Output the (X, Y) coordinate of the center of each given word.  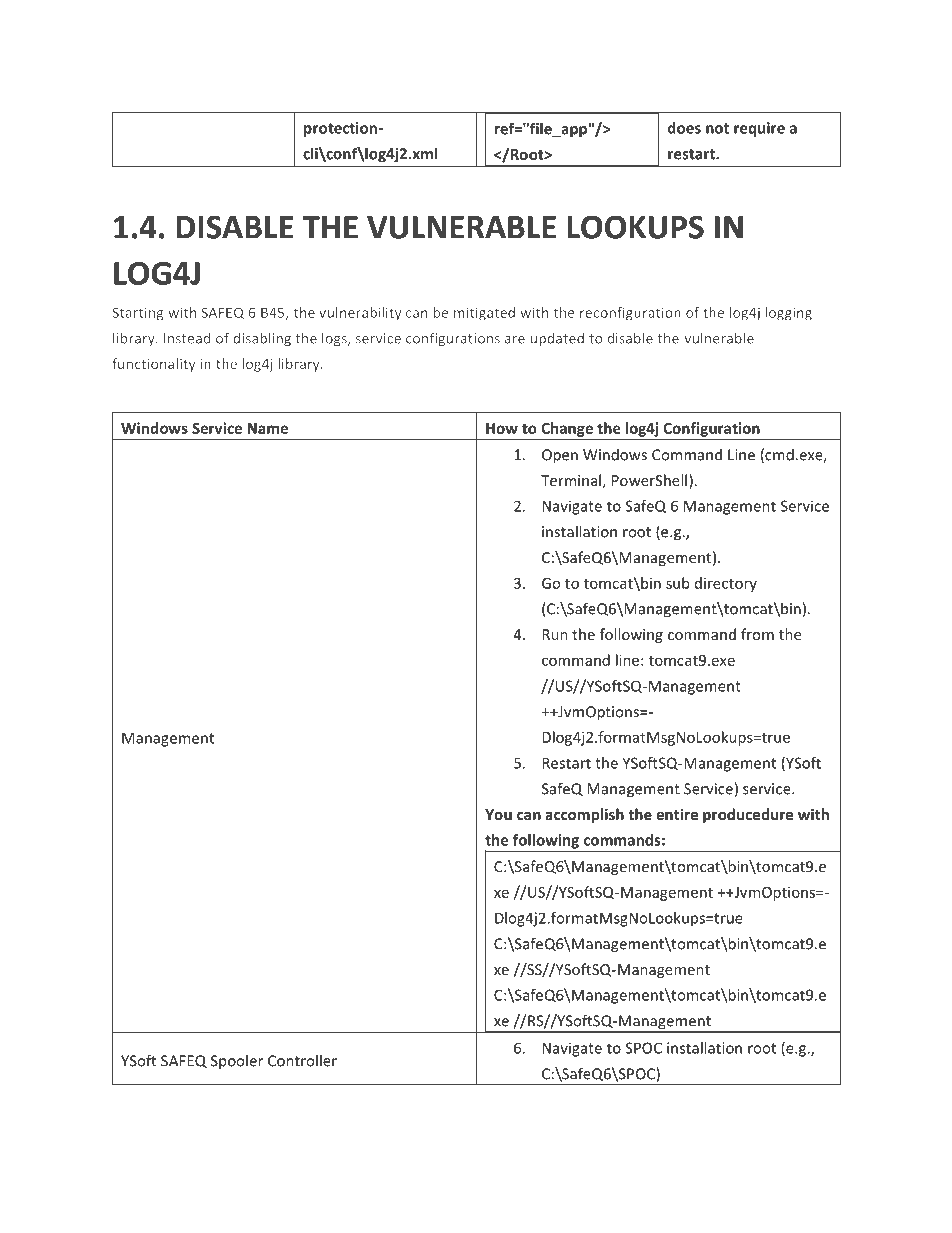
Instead (187, 338)
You (498, 814)
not (717, 128)
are (515, 340)
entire (677, 814)
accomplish (584, 815)
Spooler (237, 1062)
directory (726, 584)
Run (555, 634)
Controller (302, 1060)
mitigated (484, 314)
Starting (137, 314)
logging (788, 314)
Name (267, 428)
